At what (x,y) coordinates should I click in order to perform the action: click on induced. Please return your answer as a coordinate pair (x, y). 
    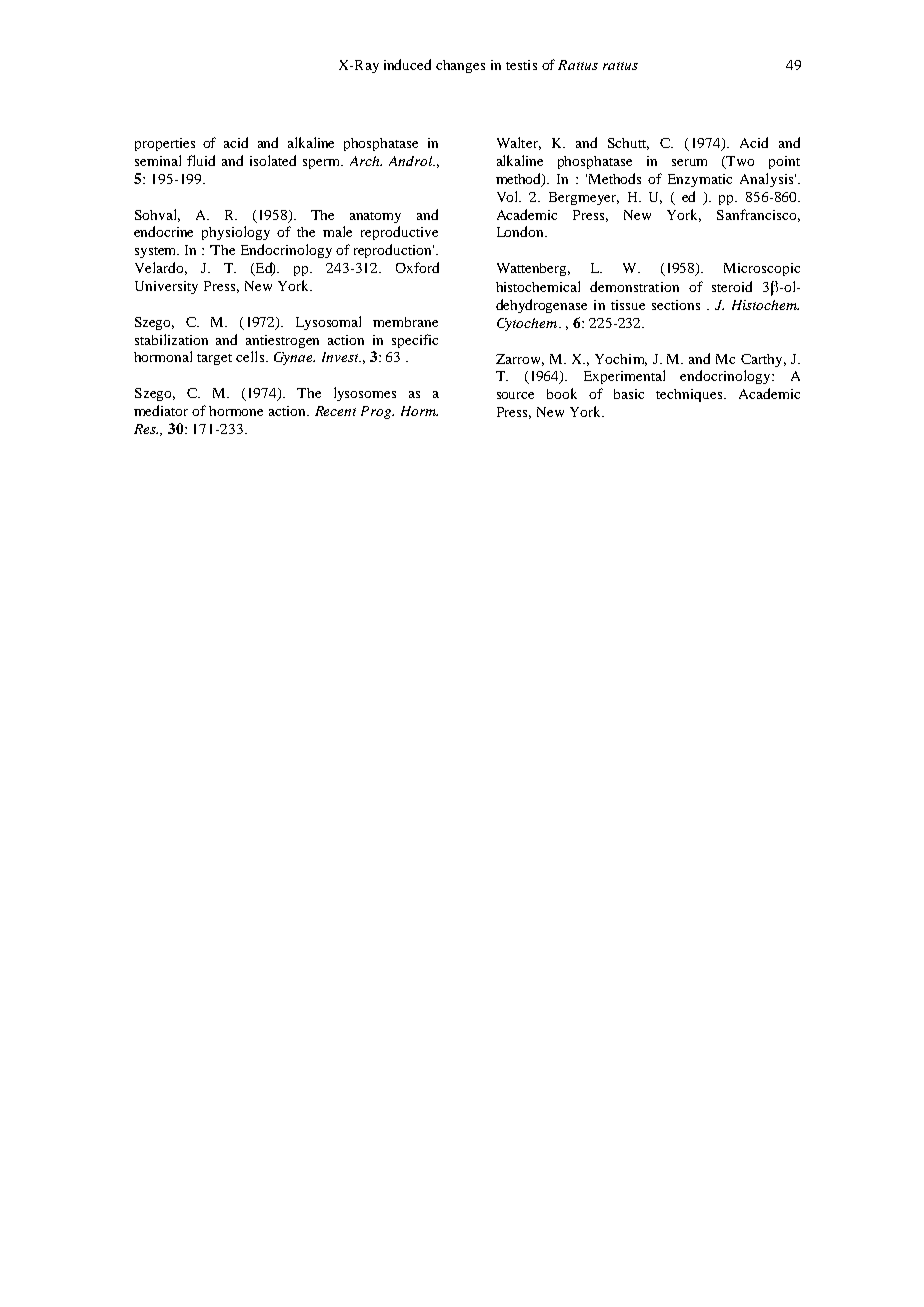
    Looking at the image, I should click on (407, 64).
